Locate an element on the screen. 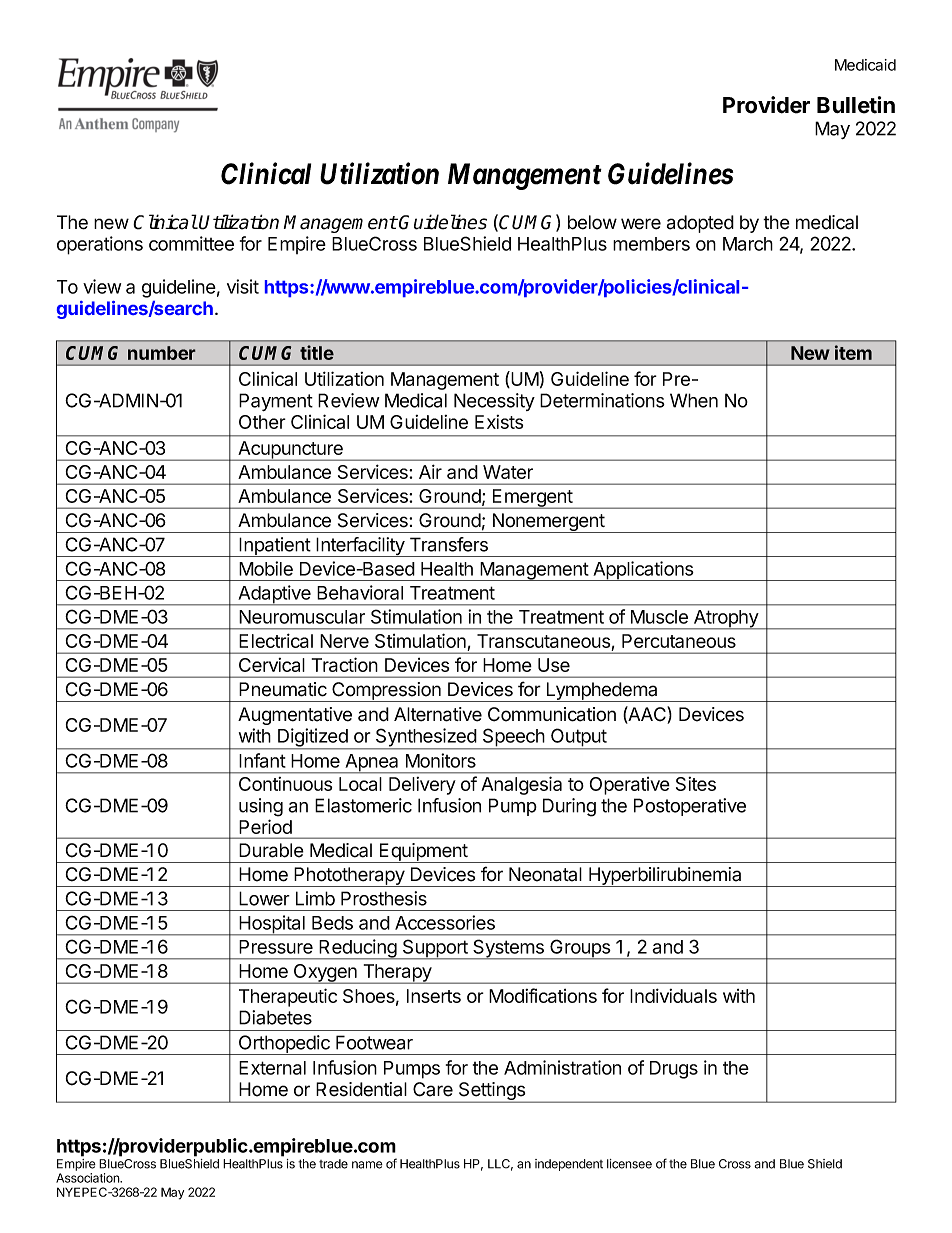 Image resolution: width=952 pixels, height=1233 pixels. committee is located at coordinates (191, 243).
